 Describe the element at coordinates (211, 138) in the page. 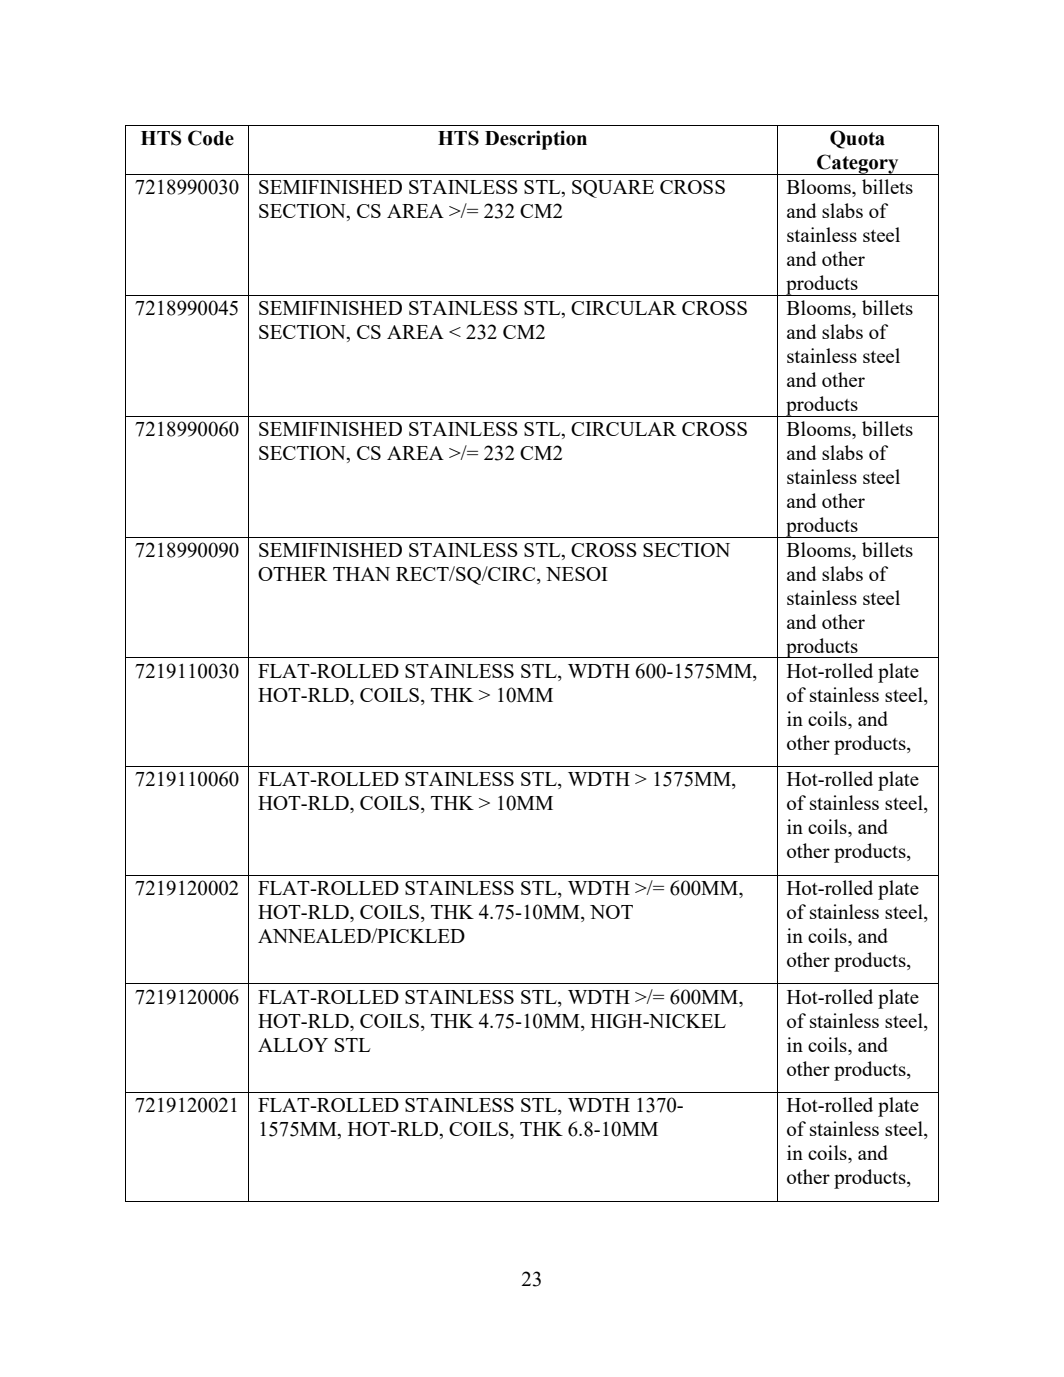

I see `Code` at that location.
